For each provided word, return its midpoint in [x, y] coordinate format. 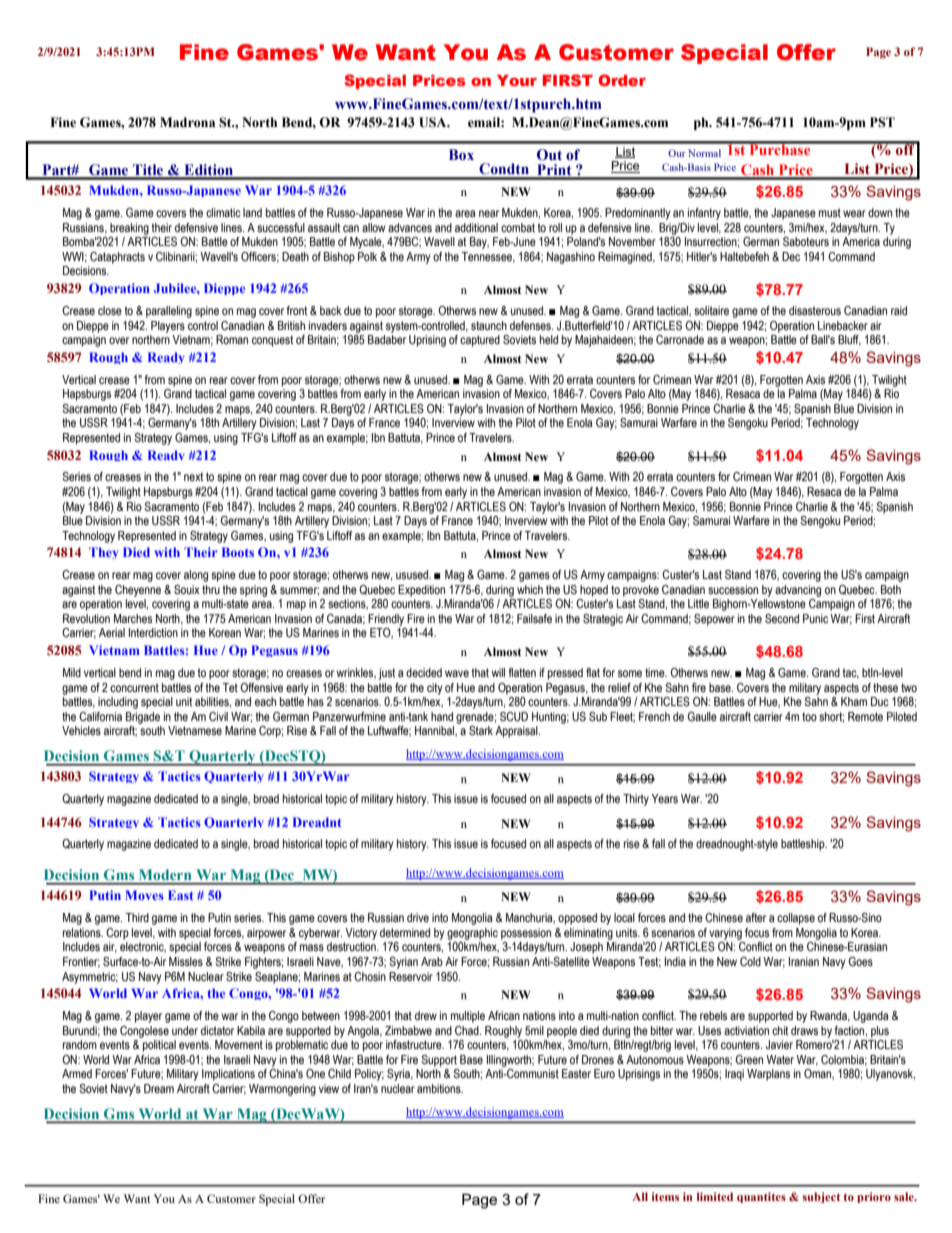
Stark [481, 730]
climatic [223, 212]
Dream [159, 1088]
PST [882, 122]
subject [822, 1197]
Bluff [849, 340]
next [193, 476]
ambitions [440, 1088]
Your [517, 80]
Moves [144, 895]
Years [665, 798]
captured [480, 341]
